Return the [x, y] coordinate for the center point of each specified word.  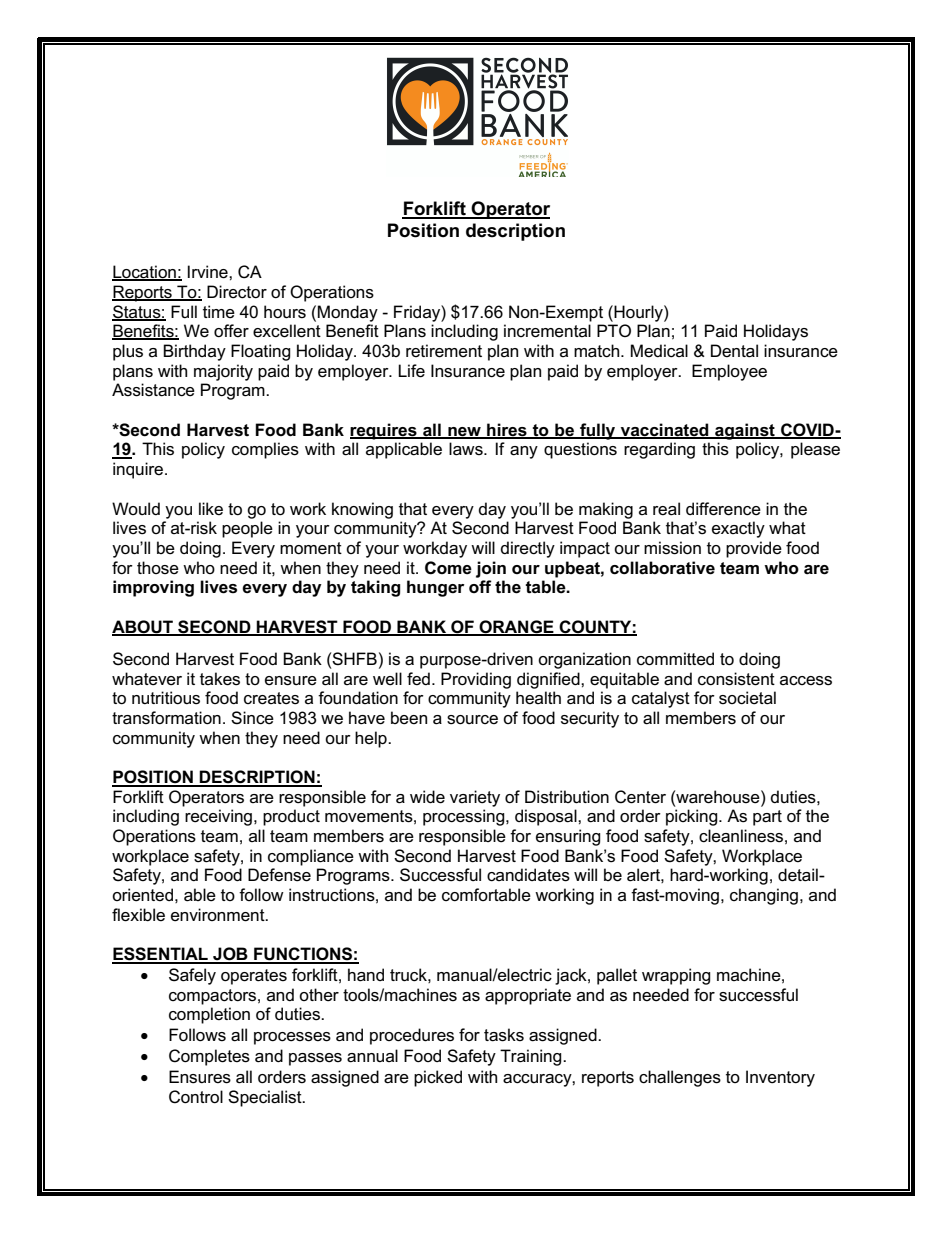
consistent [736, 679]
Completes [209, 1057]
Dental [734, 351]
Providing [476, 680]
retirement [444, 351]
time [219, 312]
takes [220, 679]
